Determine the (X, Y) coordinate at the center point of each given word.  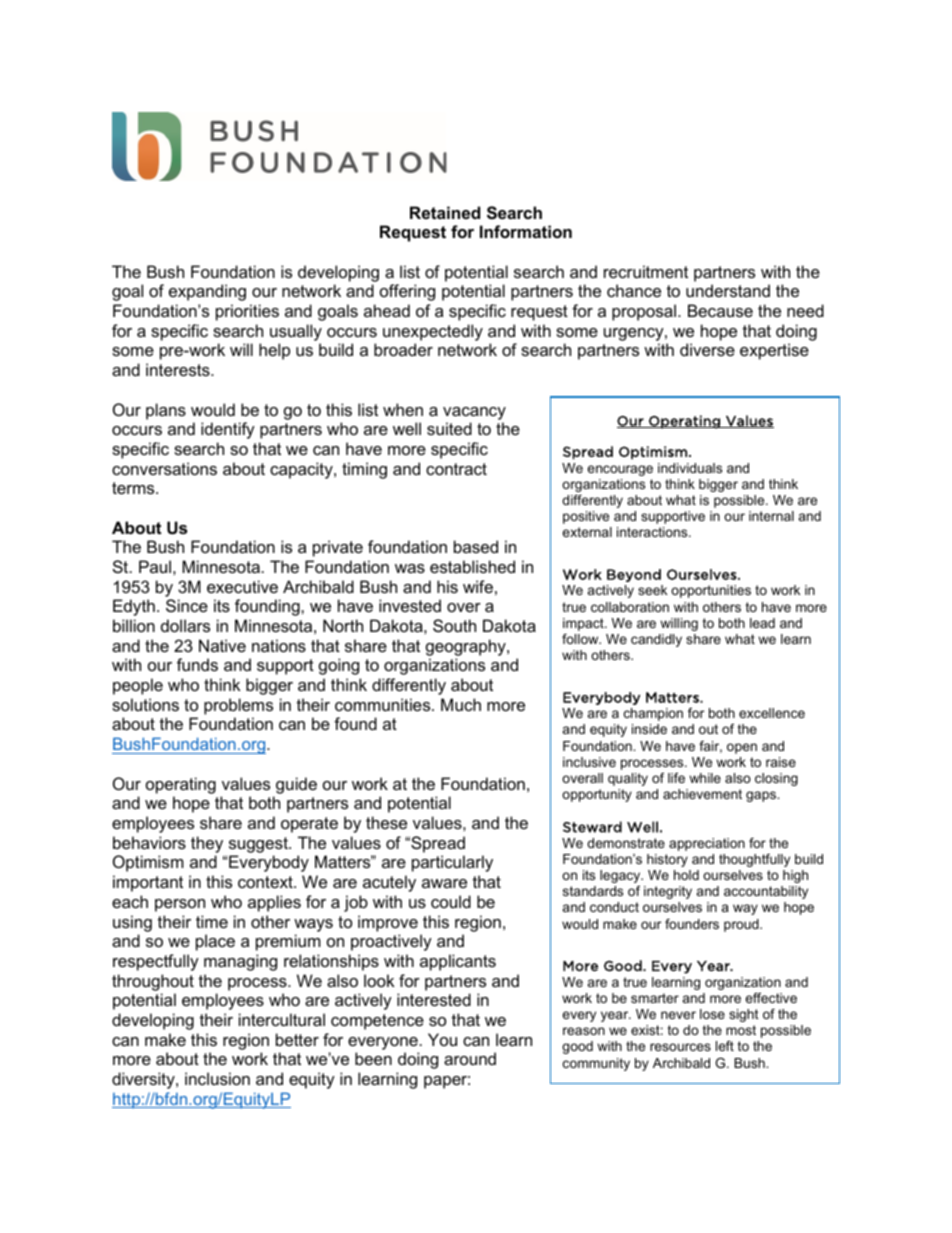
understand (728, 290)
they (207, 844)
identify (228, 430)
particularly (452, 863)
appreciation (707, 844)
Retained (445, 212)
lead (762, 623)
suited (449, 428)
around (470, 1058)
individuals (690, 468)
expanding (207, 292)
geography (467, 647)
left (725, 1046)
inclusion (217, 1078)
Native (222, 645)
